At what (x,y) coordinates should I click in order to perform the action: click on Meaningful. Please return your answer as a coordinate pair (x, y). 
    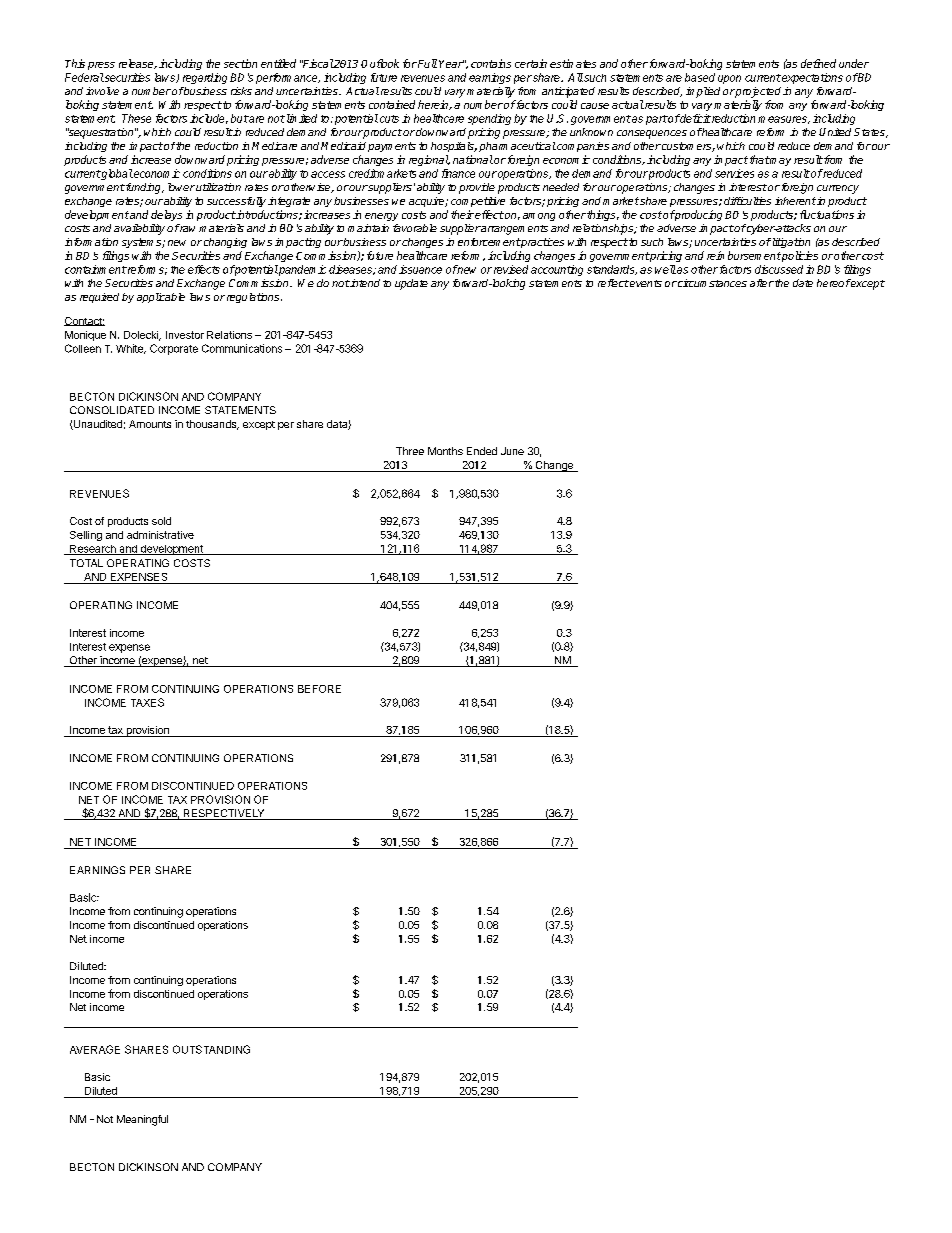
    Looking at the image, I should click on (142, 1120).
